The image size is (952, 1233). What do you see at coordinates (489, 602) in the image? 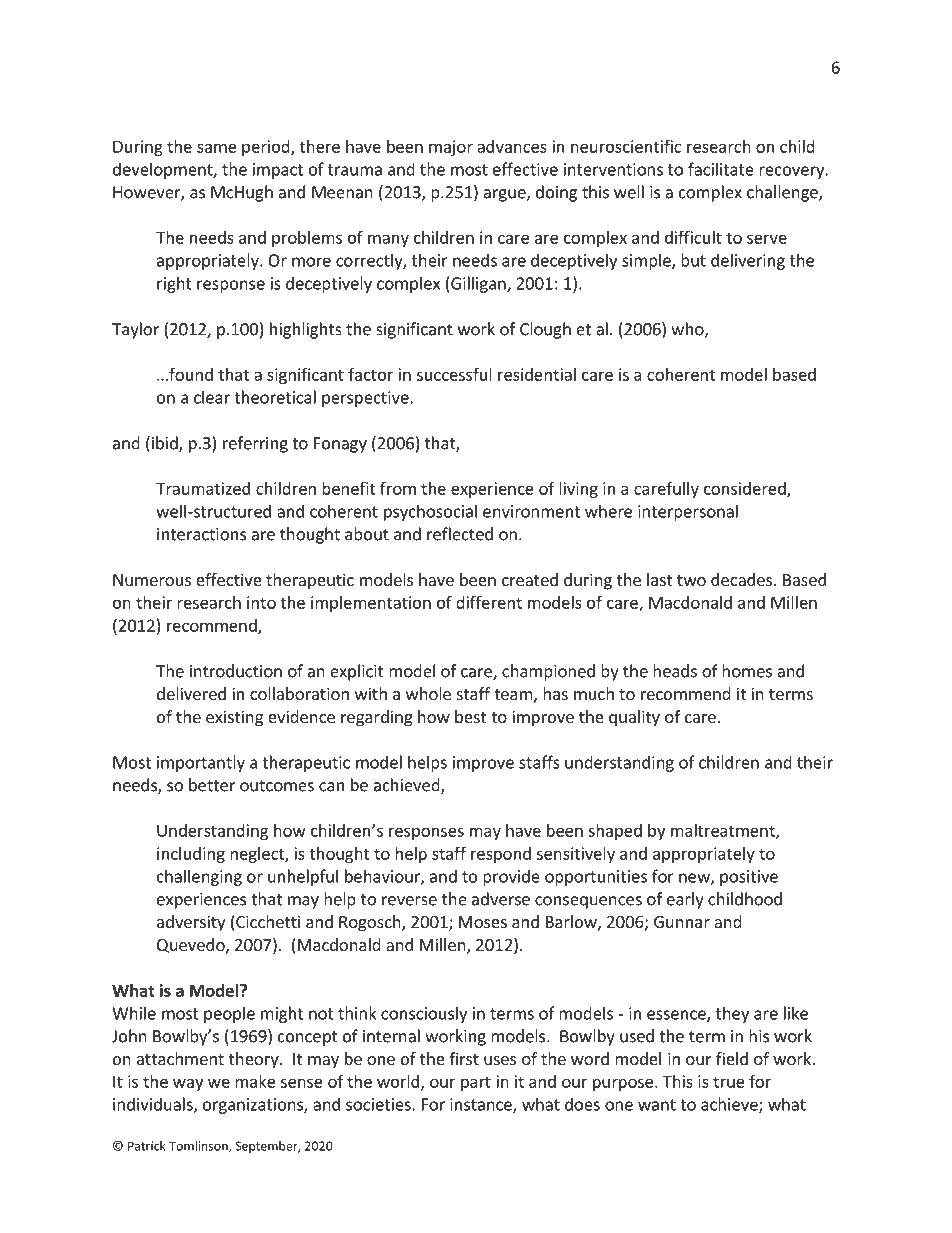
I see `different` at bounding box center [489, 602].
